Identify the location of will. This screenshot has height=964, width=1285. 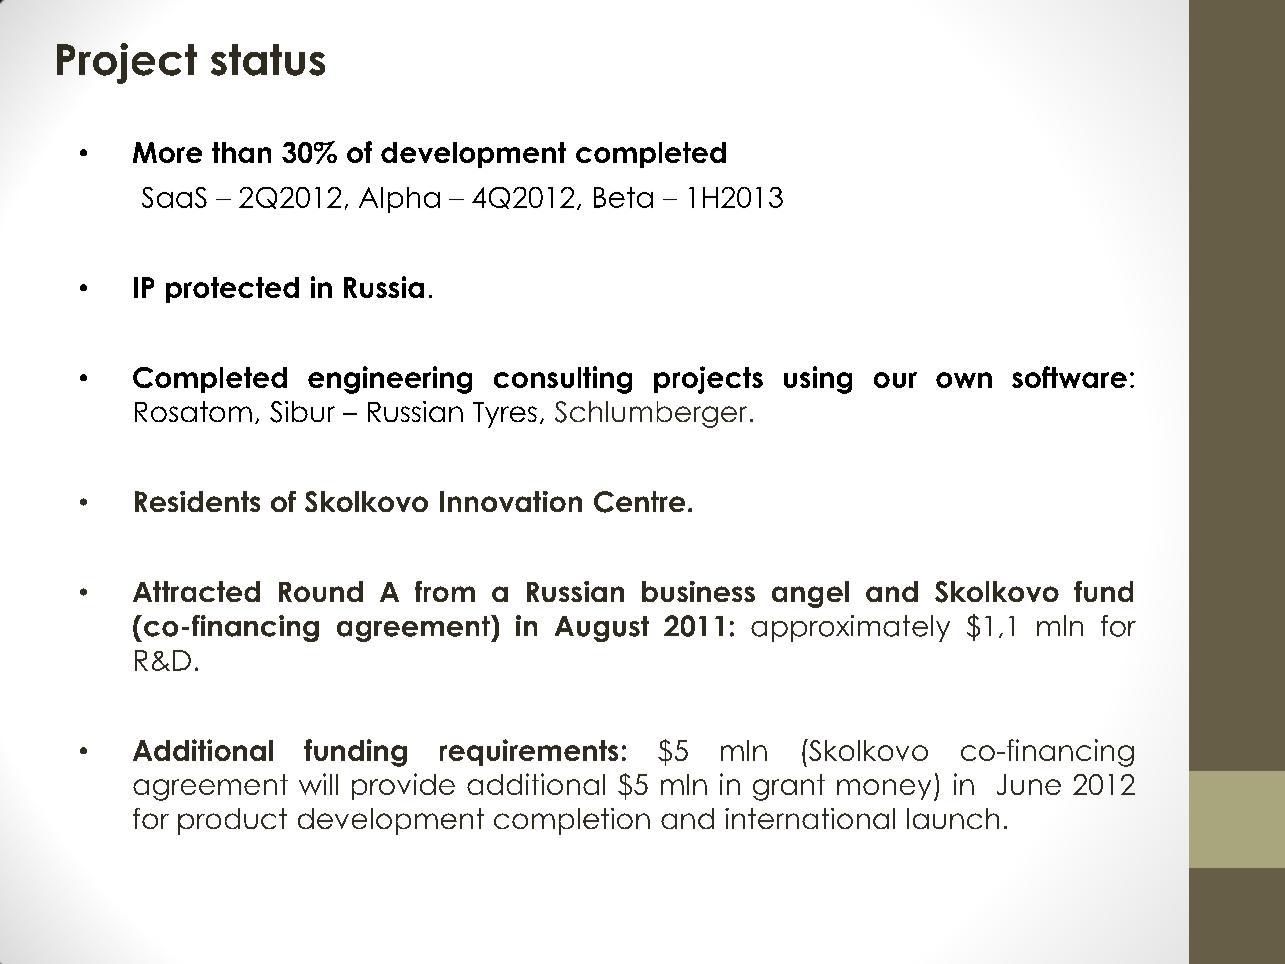
(318, 784).
